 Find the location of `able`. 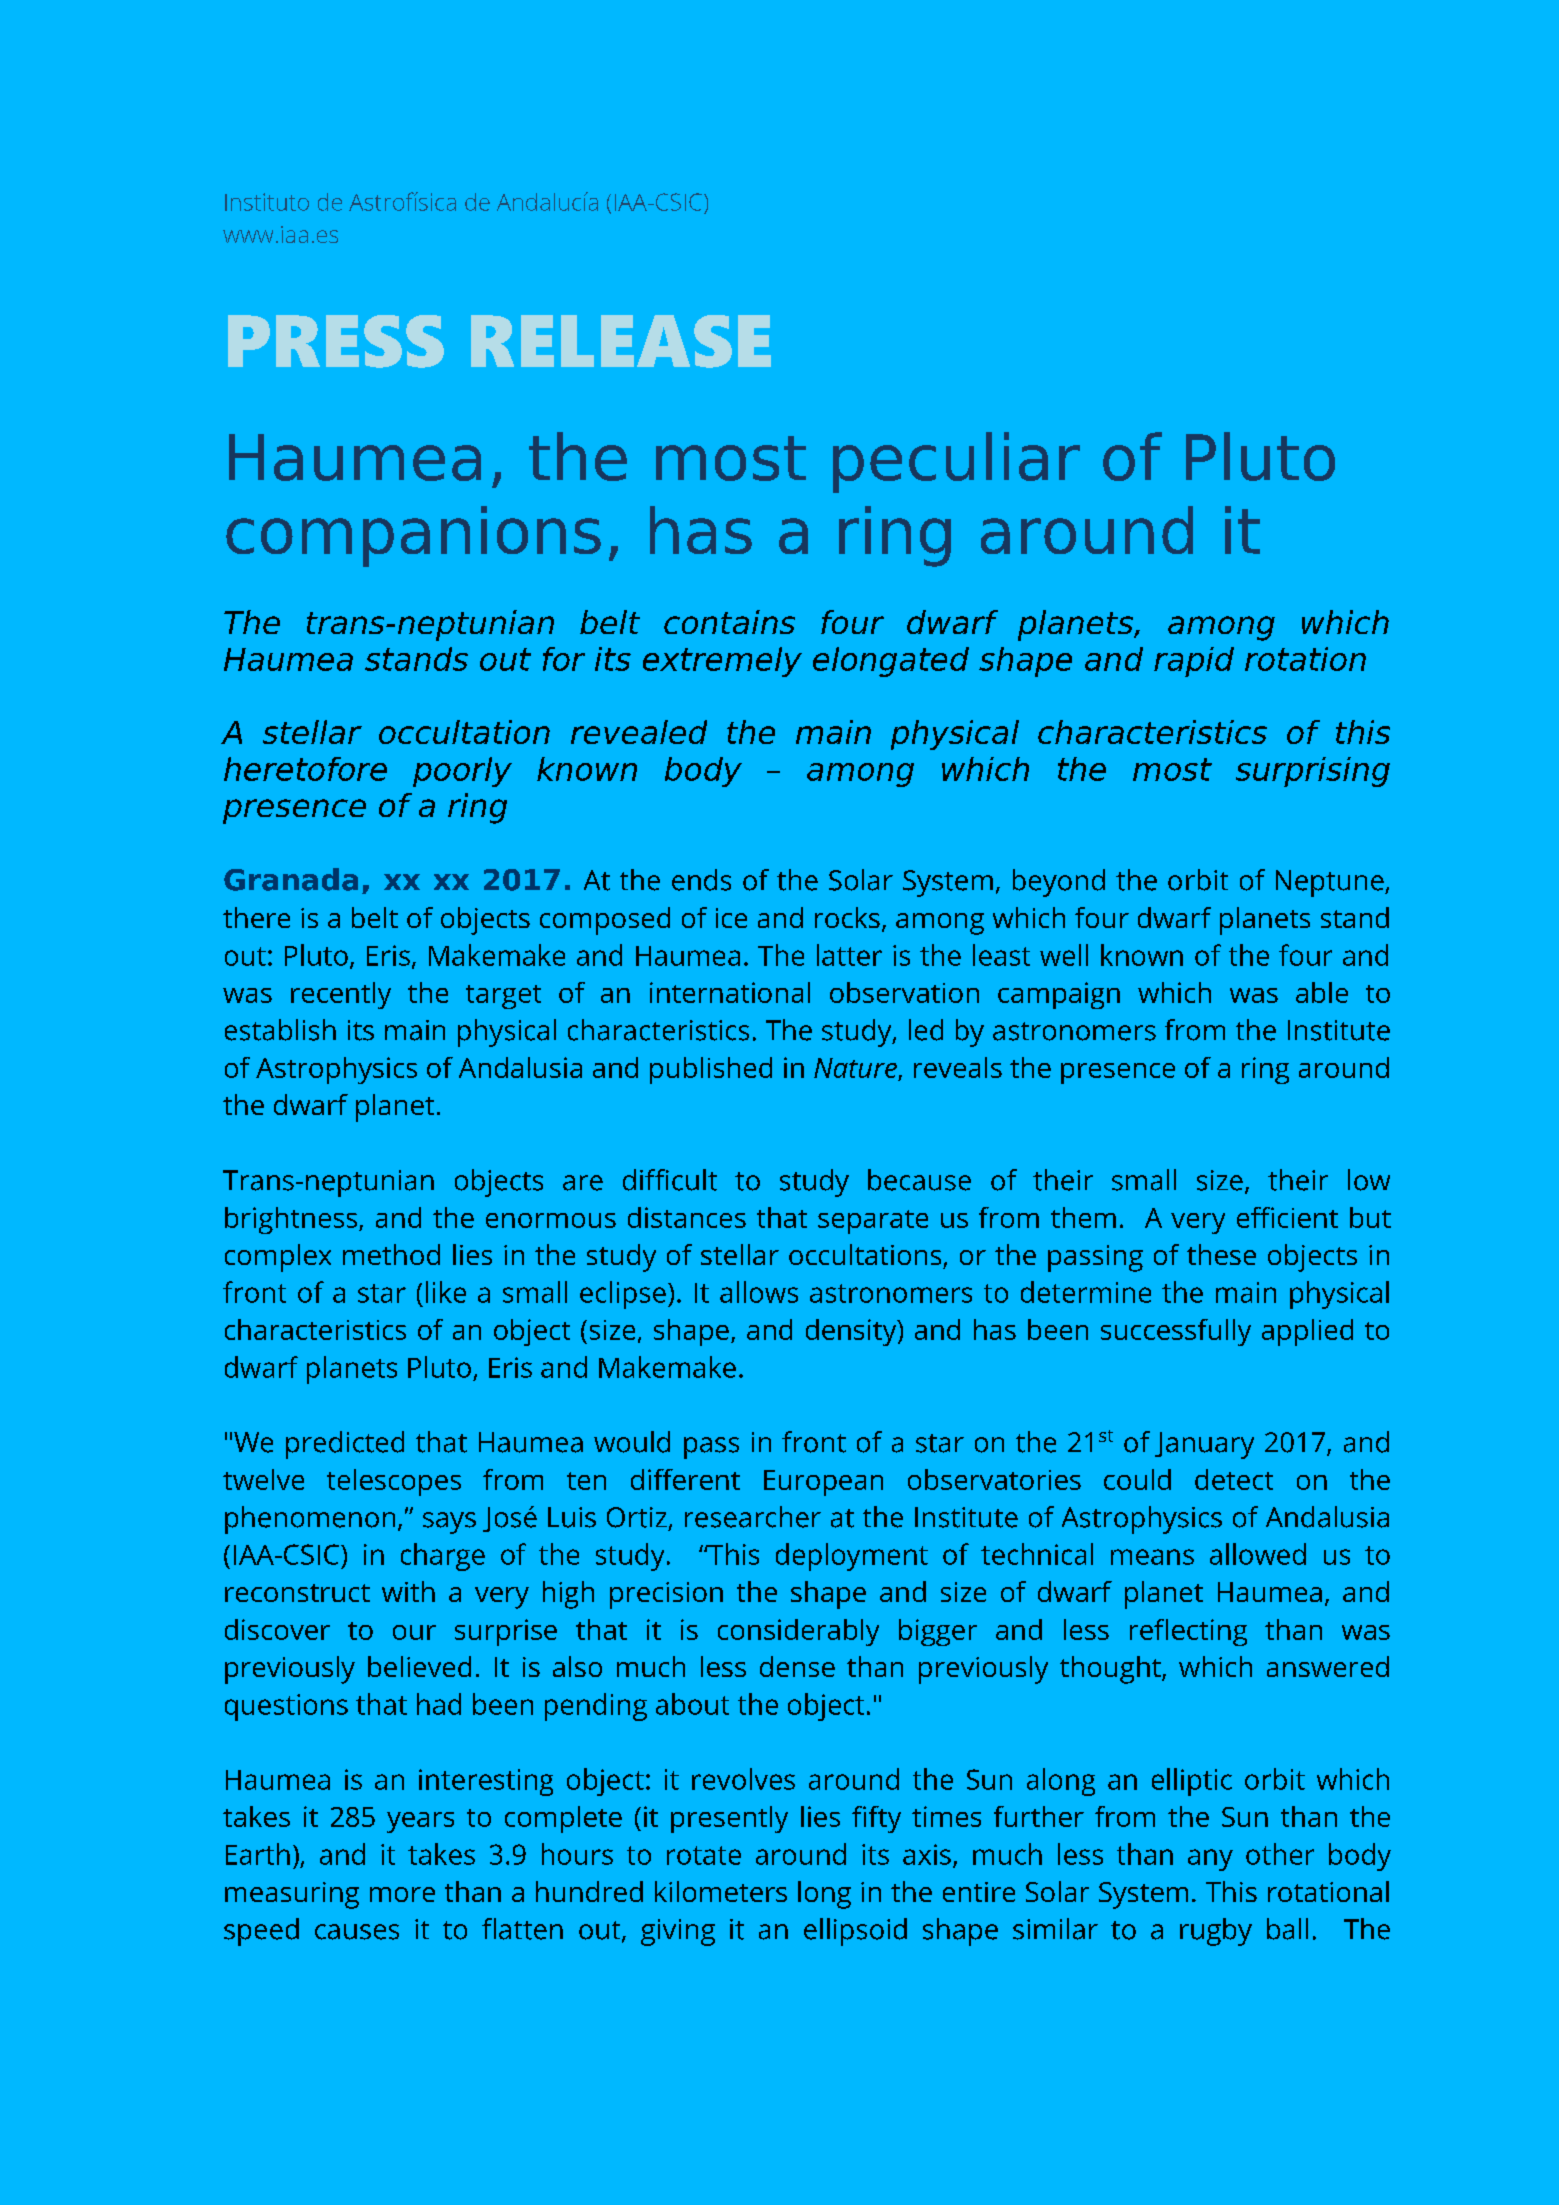

able is located at coordinates (1322, 992).
